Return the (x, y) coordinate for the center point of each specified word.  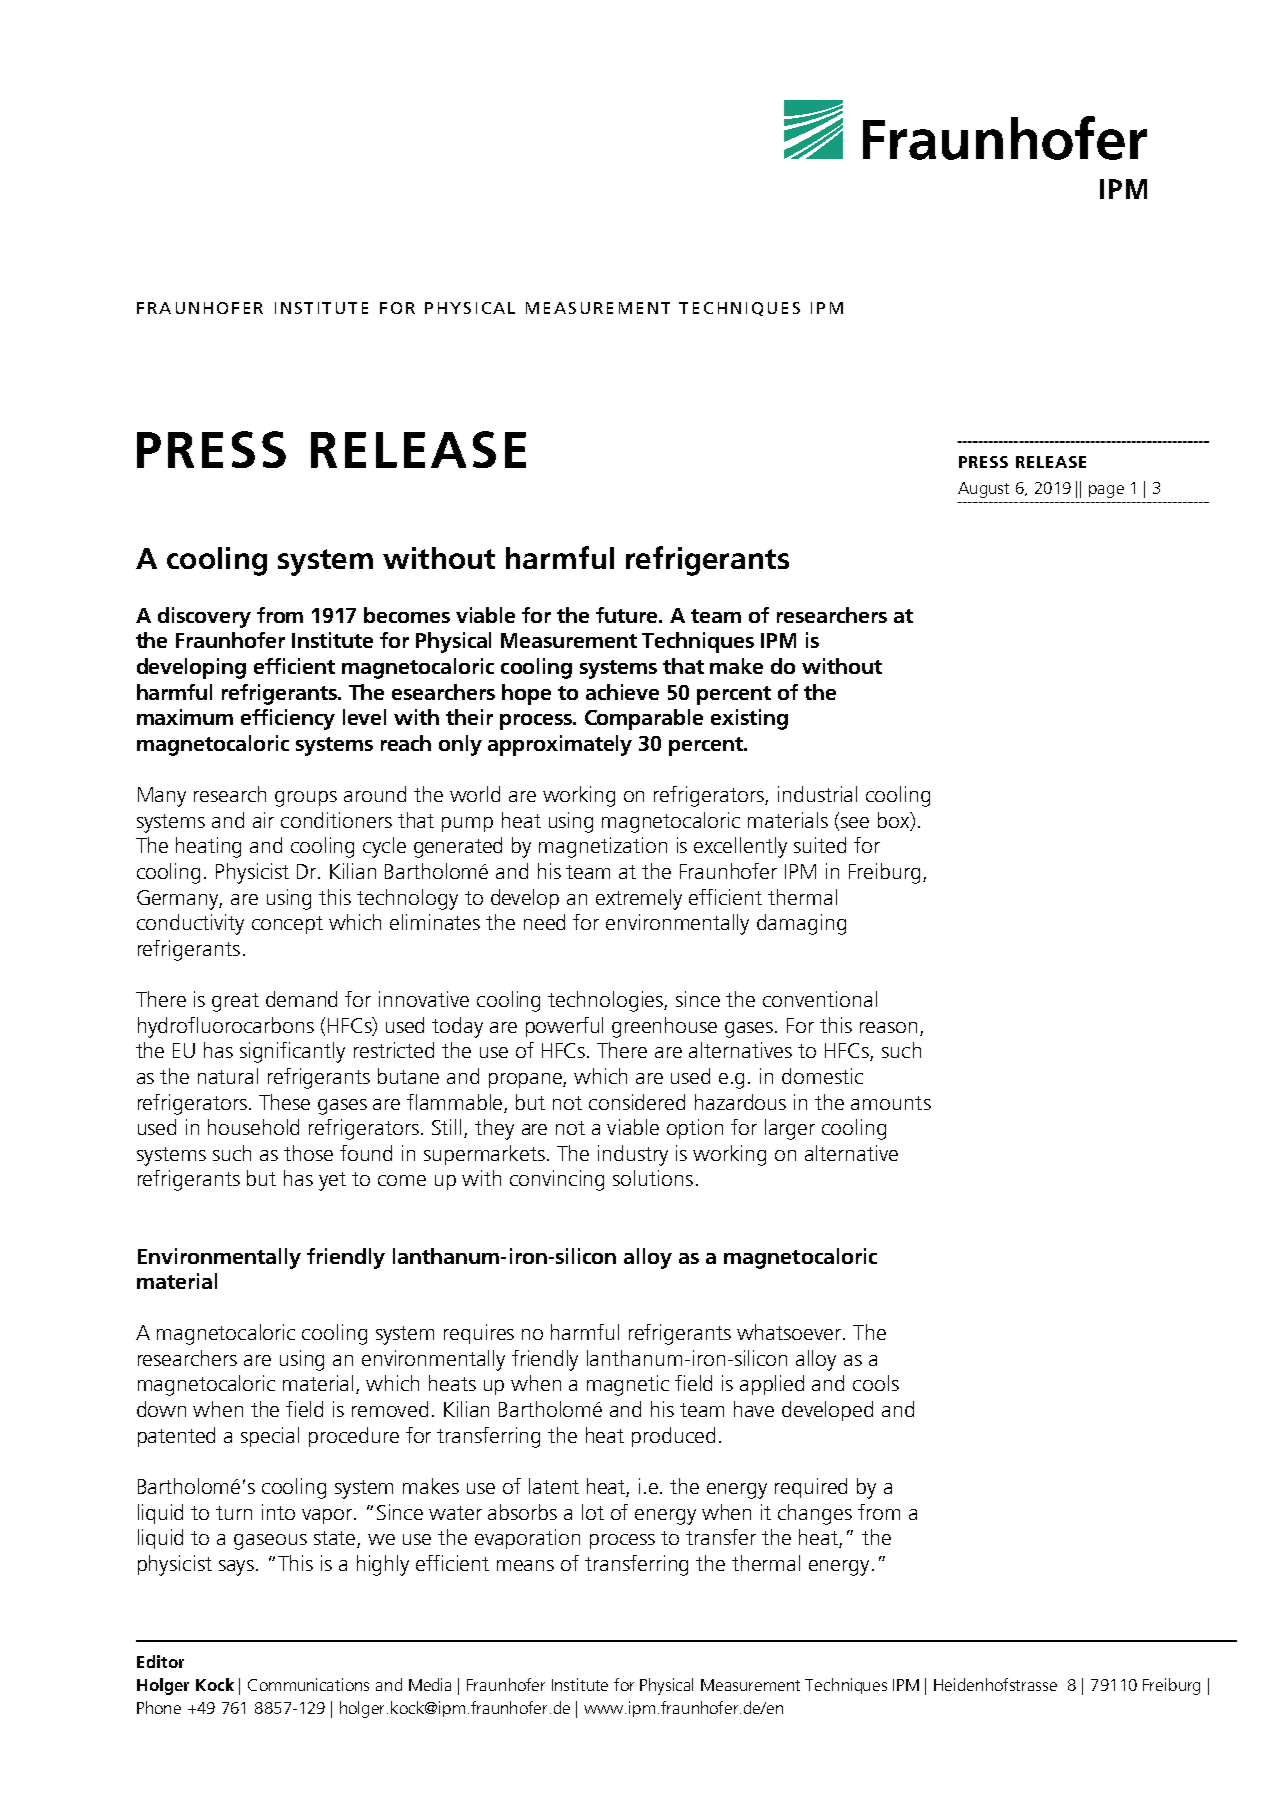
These (284, 1102)
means (525, 1565)
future (628, 615)
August (983, 490)
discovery (204, 617)
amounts (891, 1103)
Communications (308, 1684)
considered (637, 1102)
